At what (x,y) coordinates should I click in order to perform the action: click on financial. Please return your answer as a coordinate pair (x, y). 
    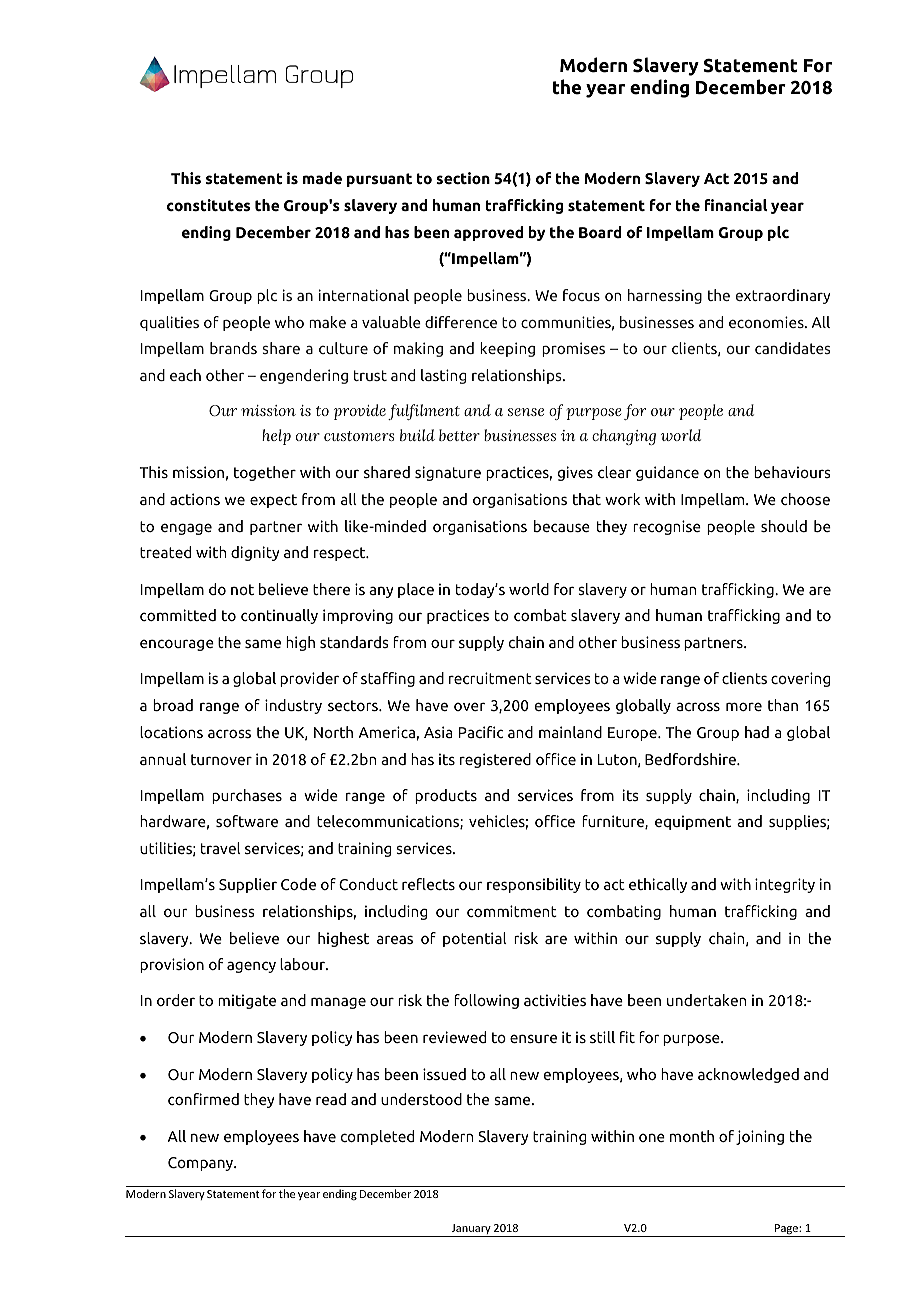
    Looking at the image, I should click on (736, 205).
